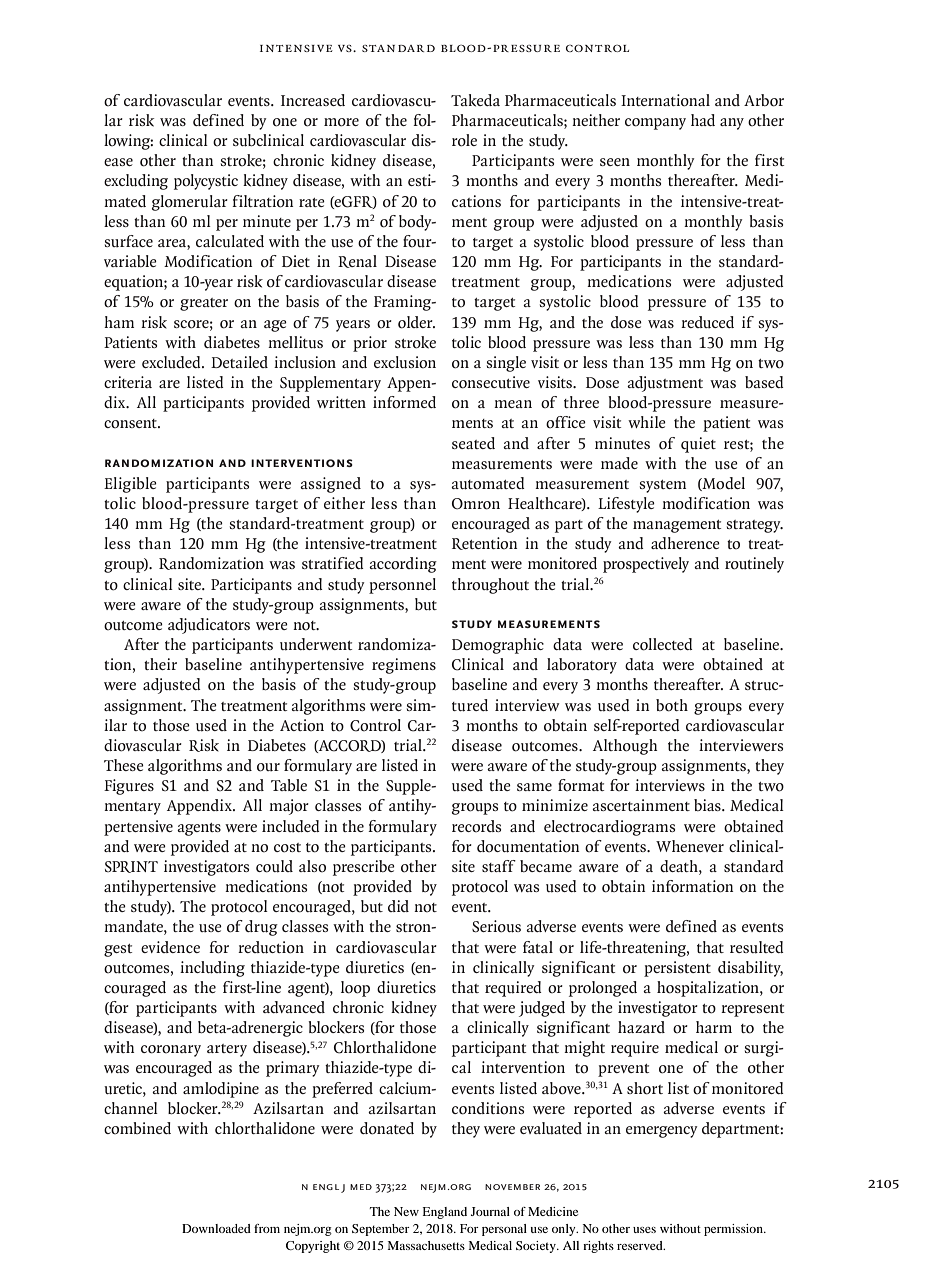  I want to click on Eligible, so click(130, 485).
